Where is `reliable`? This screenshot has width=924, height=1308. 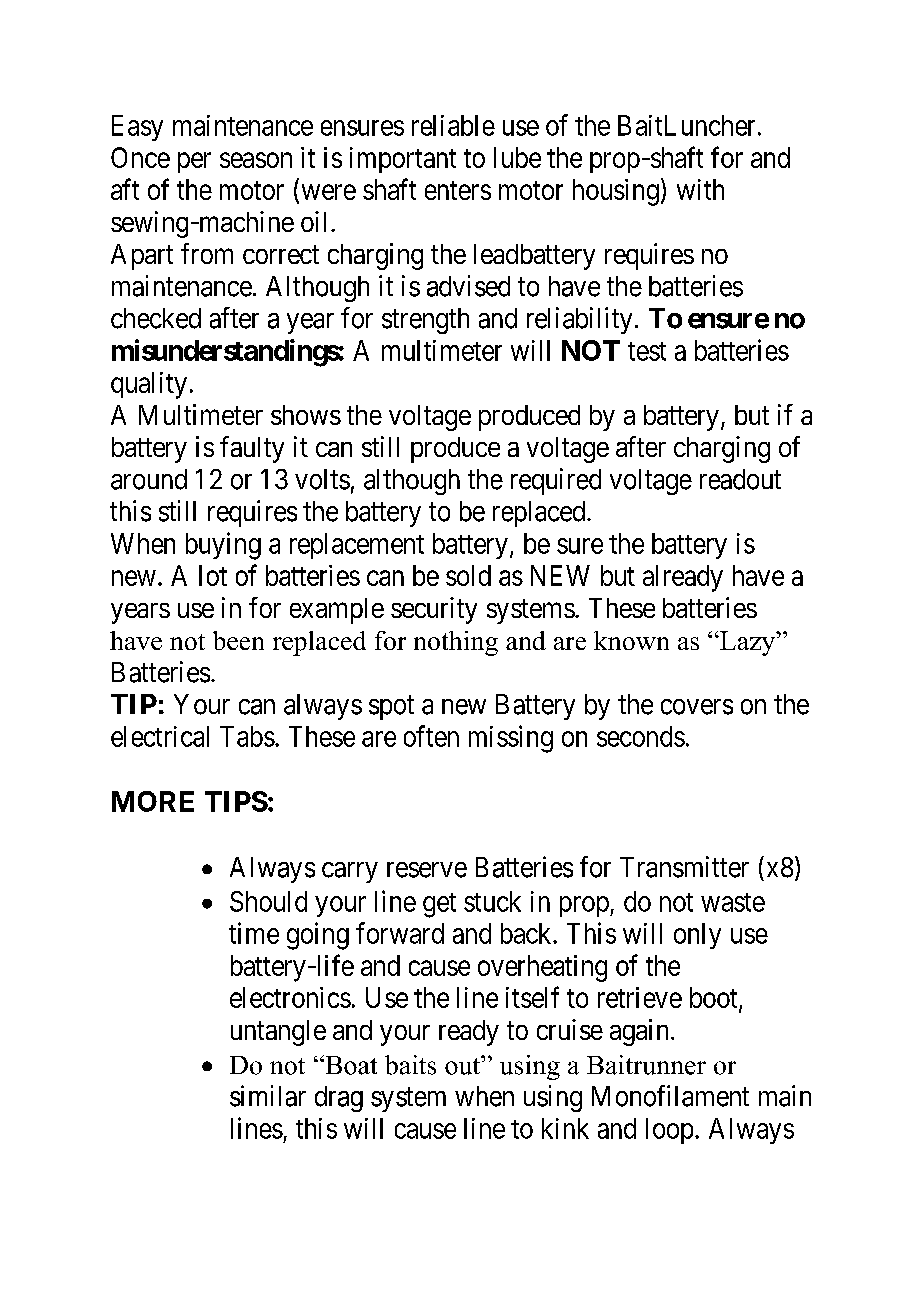 reliable is located at coordinates (453, 125).
